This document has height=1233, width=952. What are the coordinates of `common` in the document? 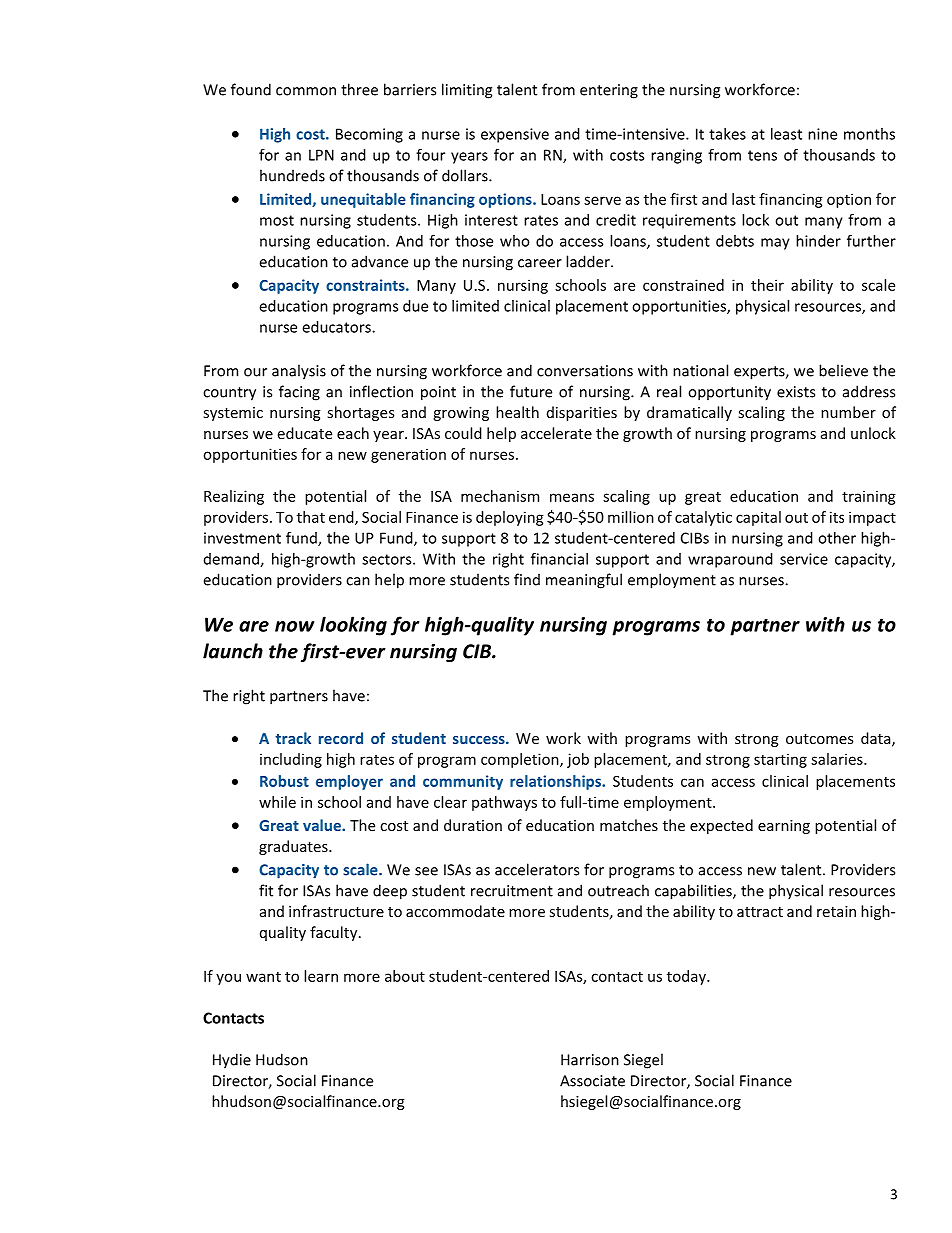 It's located at (306, 91).
